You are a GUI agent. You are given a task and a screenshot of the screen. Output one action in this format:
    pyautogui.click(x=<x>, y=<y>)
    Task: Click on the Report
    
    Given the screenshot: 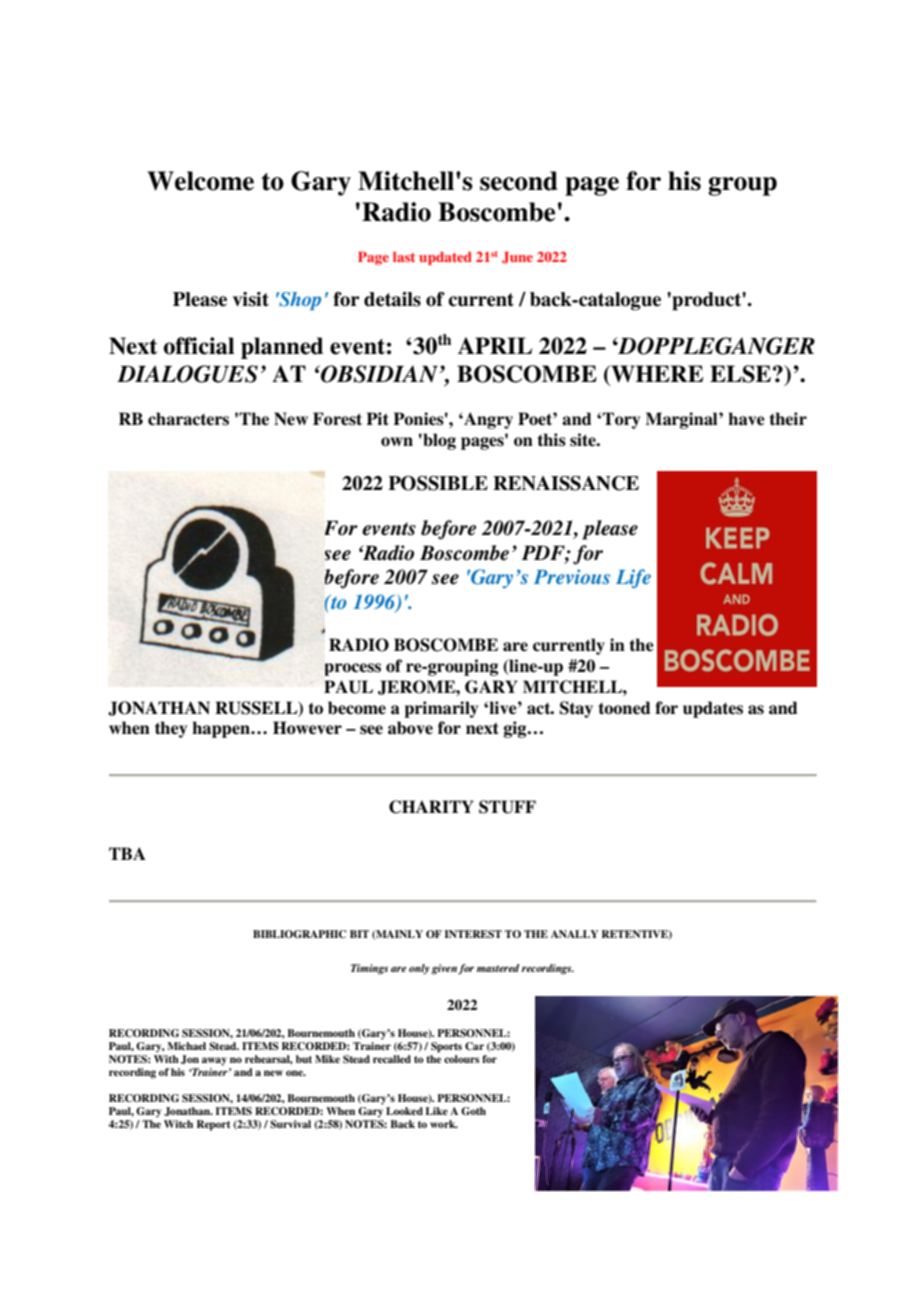 What is the action you would take?
    pyautogui.click(x=213, y=1125)
